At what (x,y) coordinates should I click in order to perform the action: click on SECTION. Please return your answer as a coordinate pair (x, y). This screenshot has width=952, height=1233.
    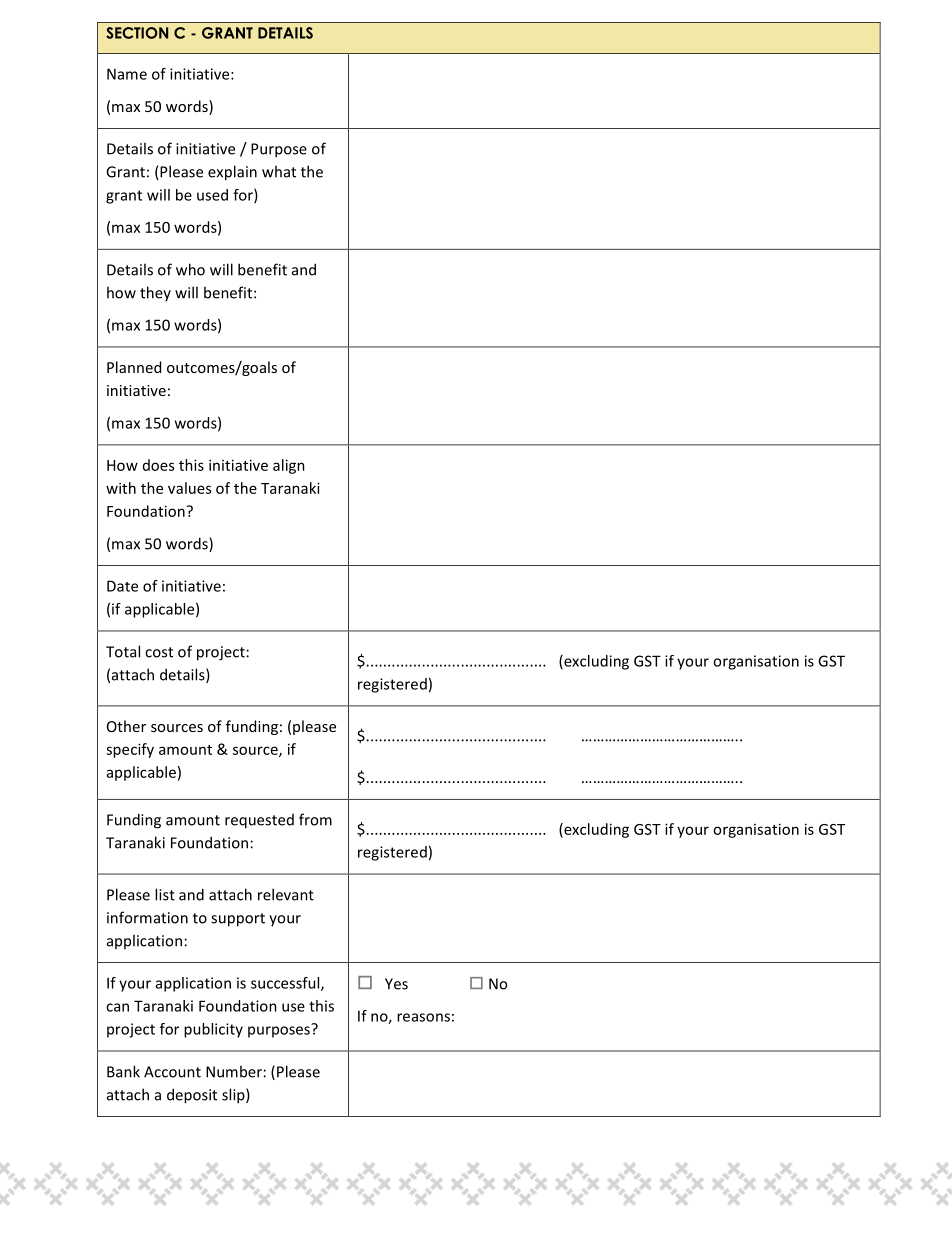
    Looking at the image, I should click on (137, 33).
